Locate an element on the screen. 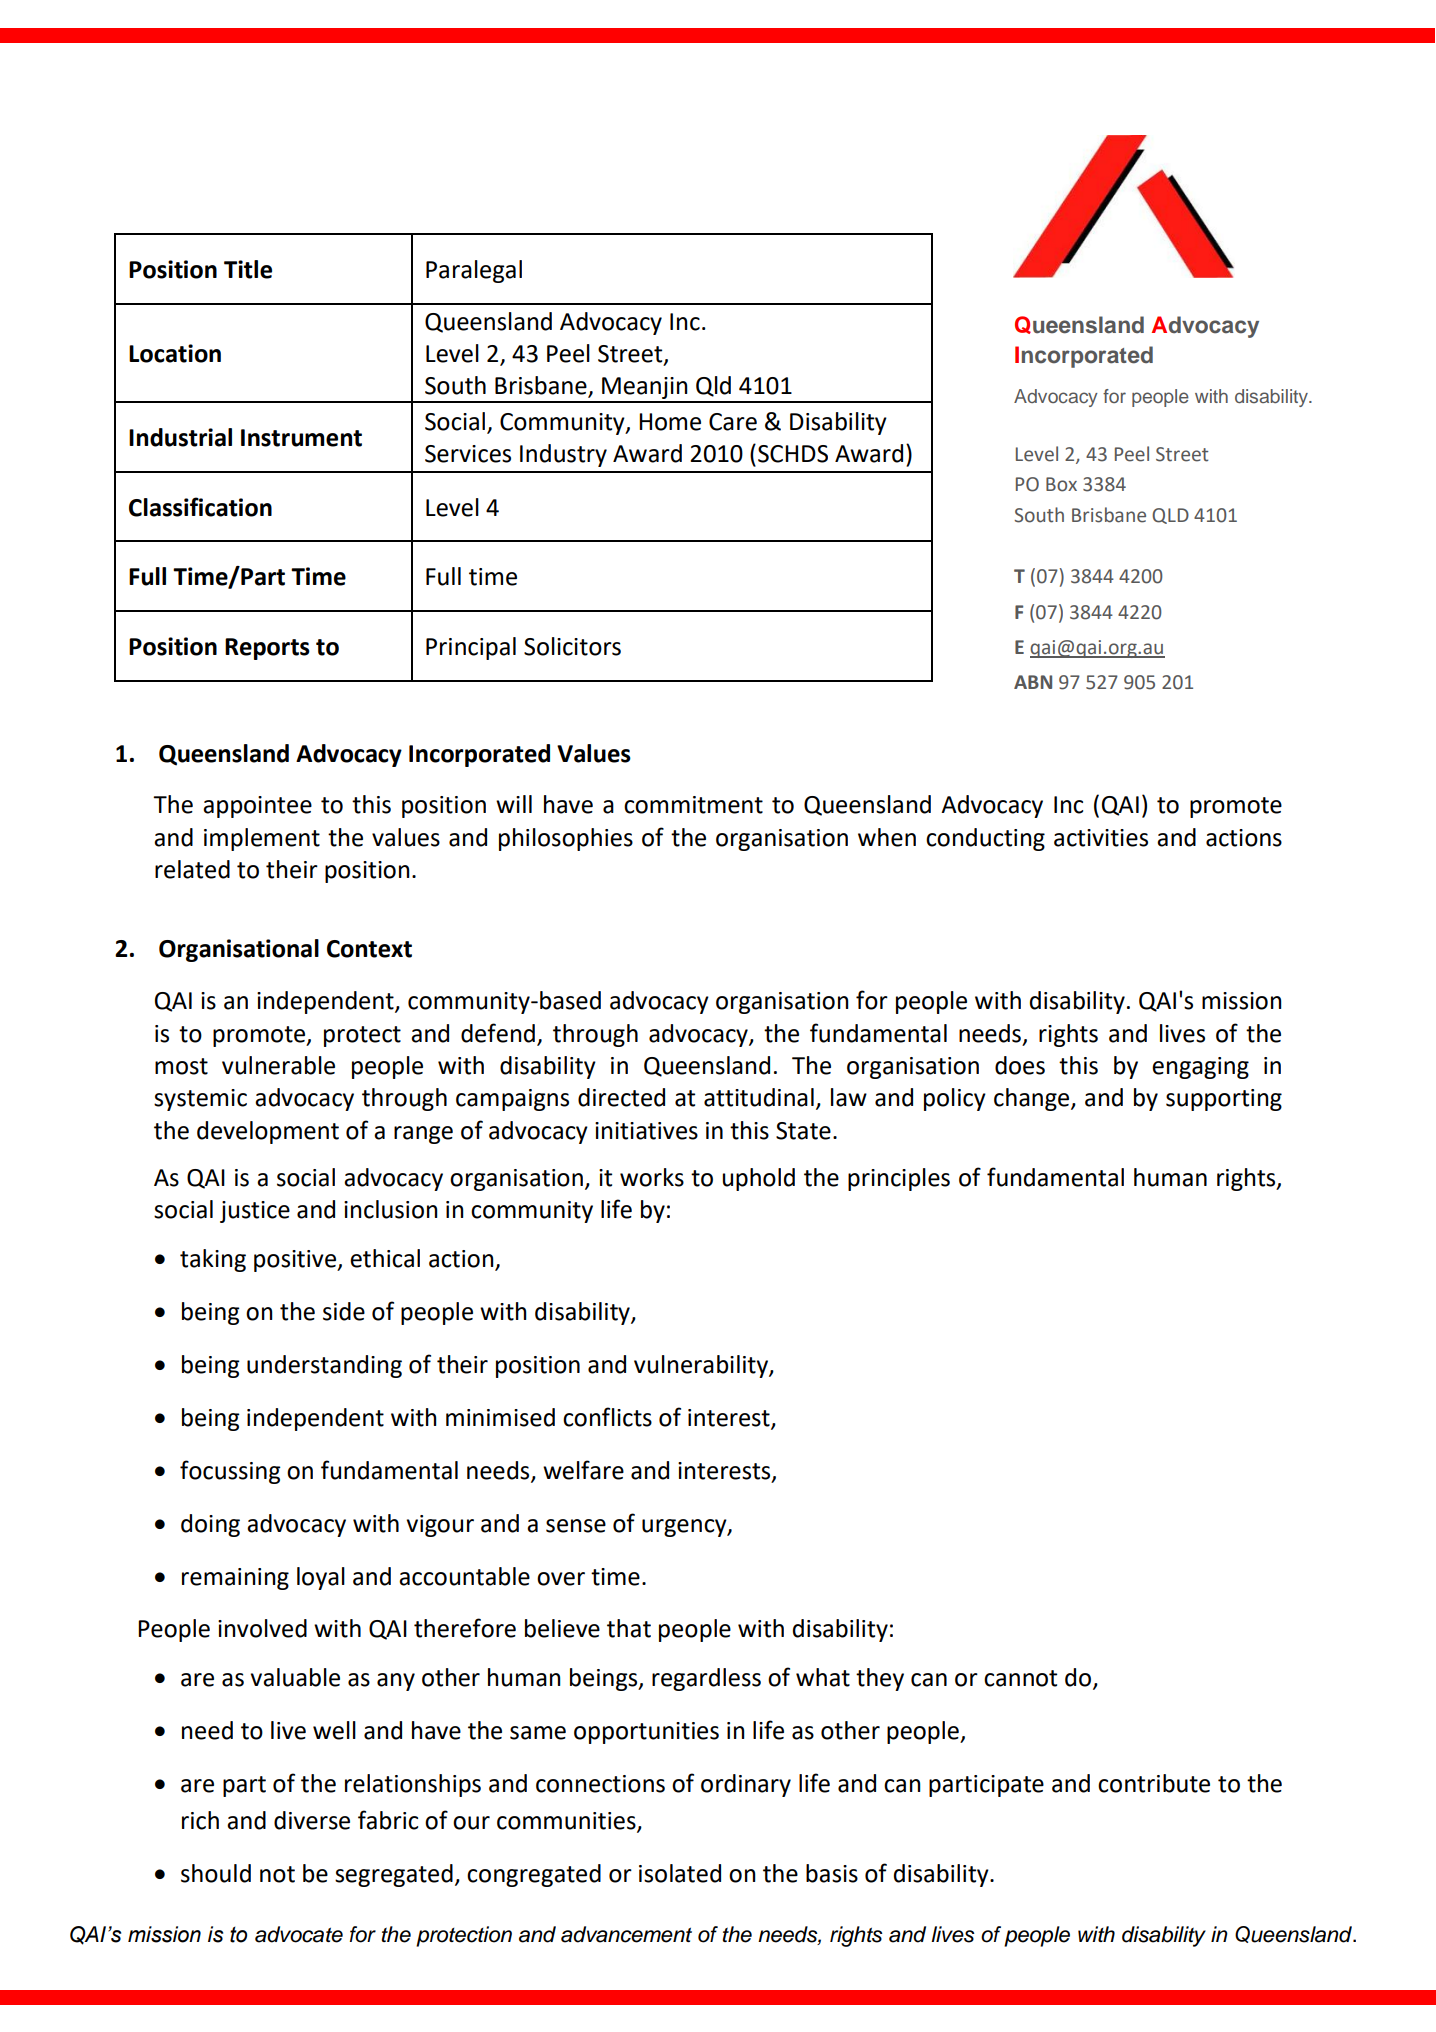 The image size is (1436, 2032). implement is located at coordinates (262, 839).
